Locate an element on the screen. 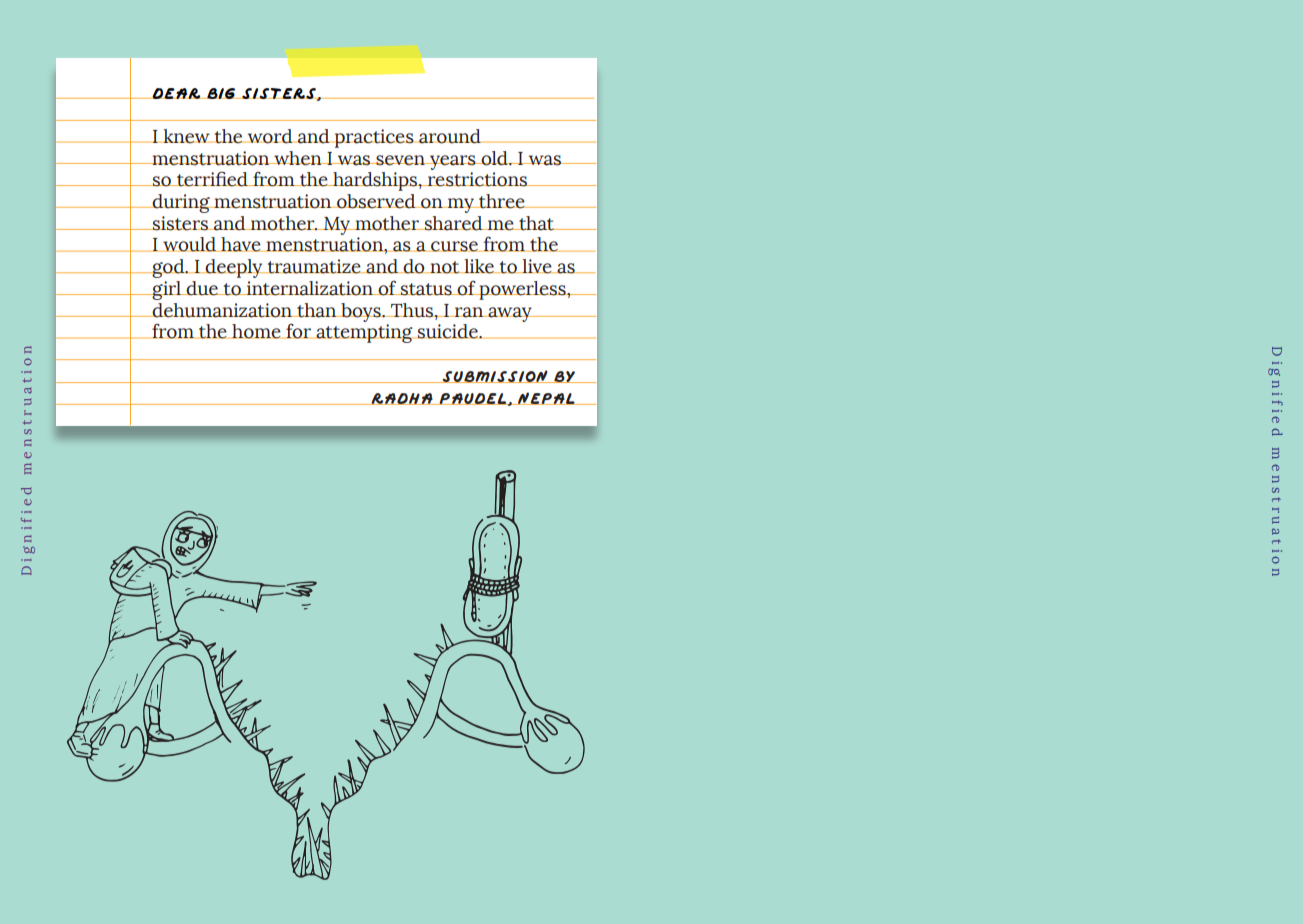 The height and width of the screenshot is (924, 1303). around is located at coordinates (450, 136).
